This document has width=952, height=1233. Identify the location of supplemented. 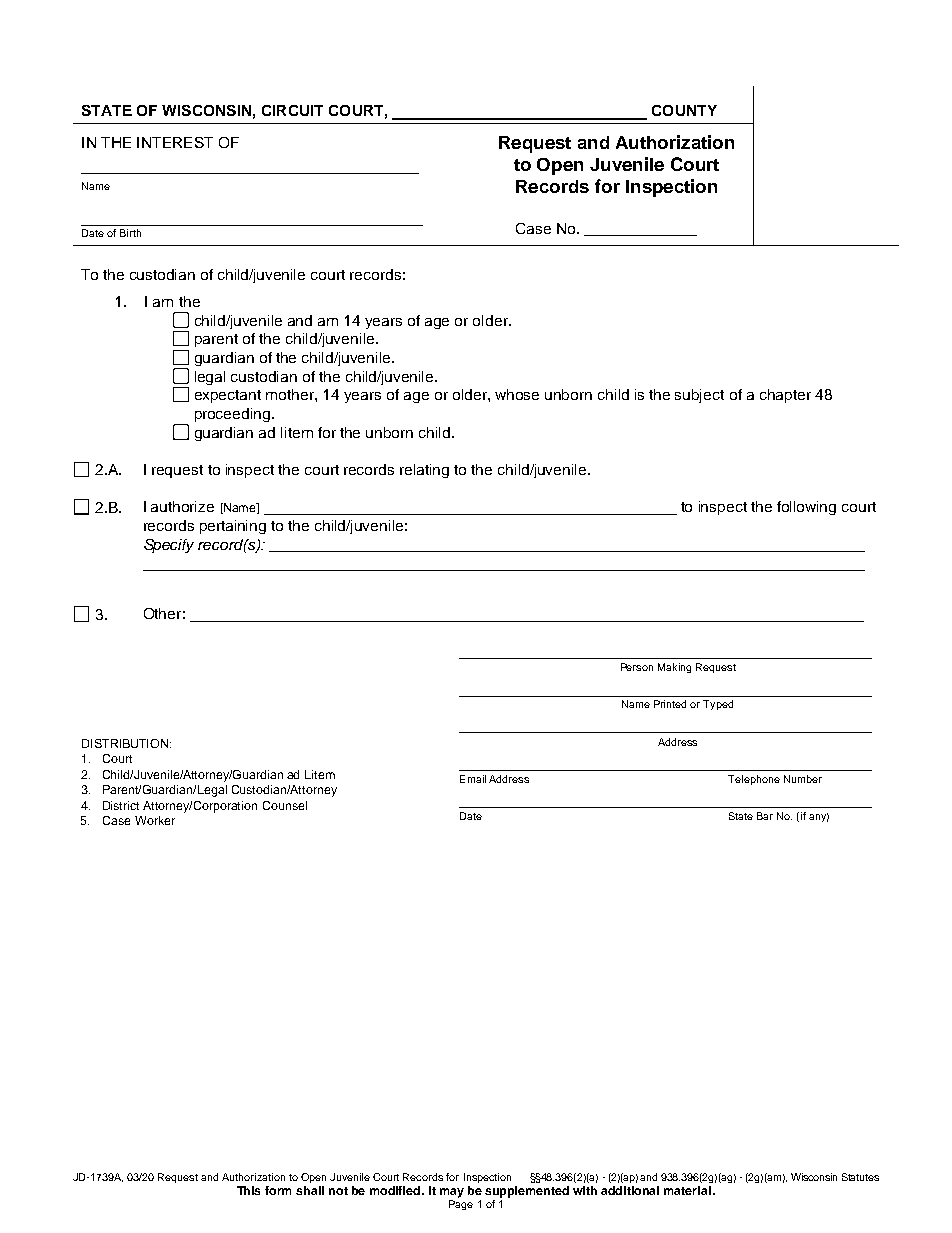
(527, 1192).
